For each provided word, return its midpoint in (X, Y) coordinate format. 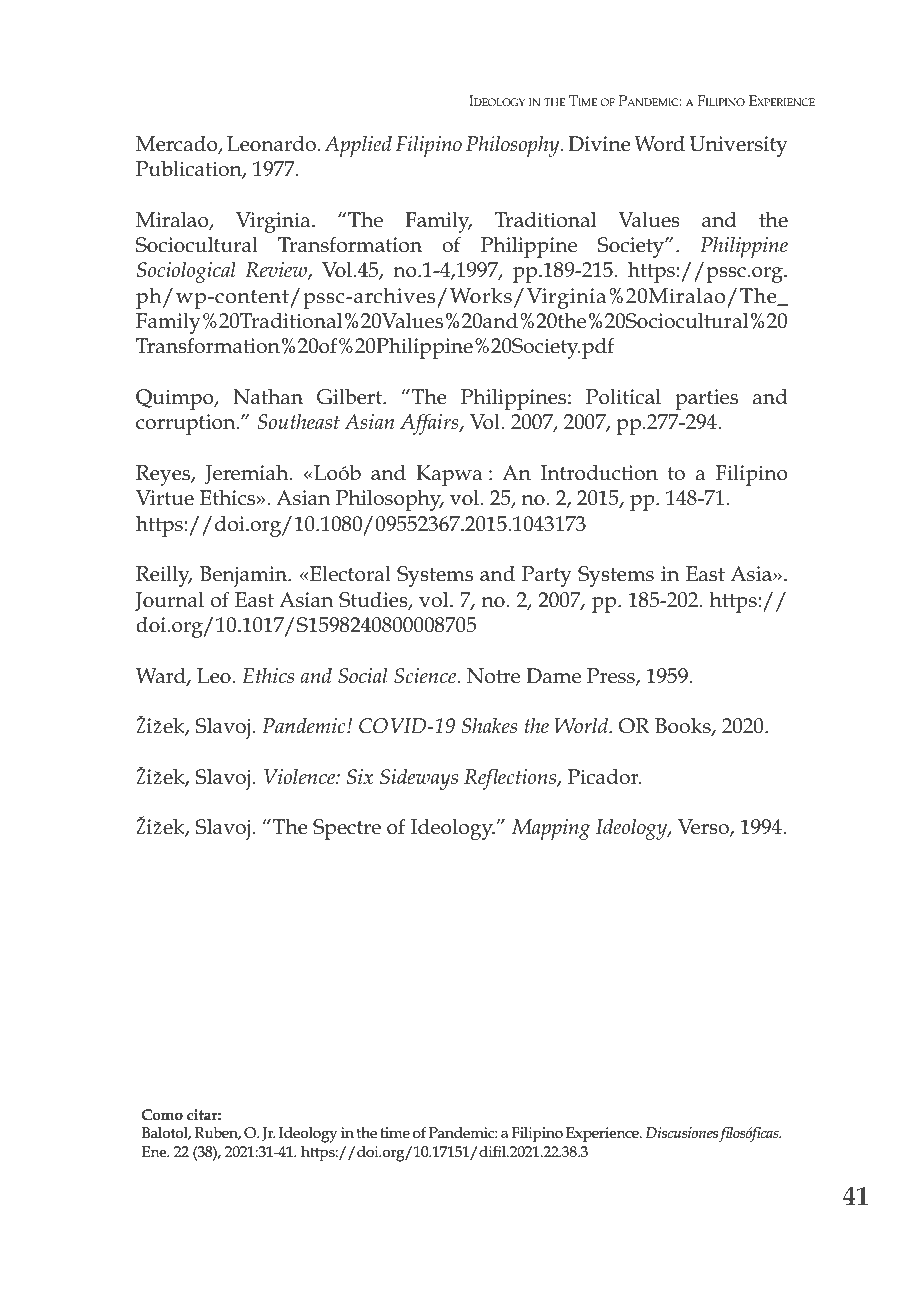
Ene (155, 1151)
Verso (704, 828)
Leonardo (271, 143)
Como (162, 1114)
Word (659, 144)
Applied (358, 146)
